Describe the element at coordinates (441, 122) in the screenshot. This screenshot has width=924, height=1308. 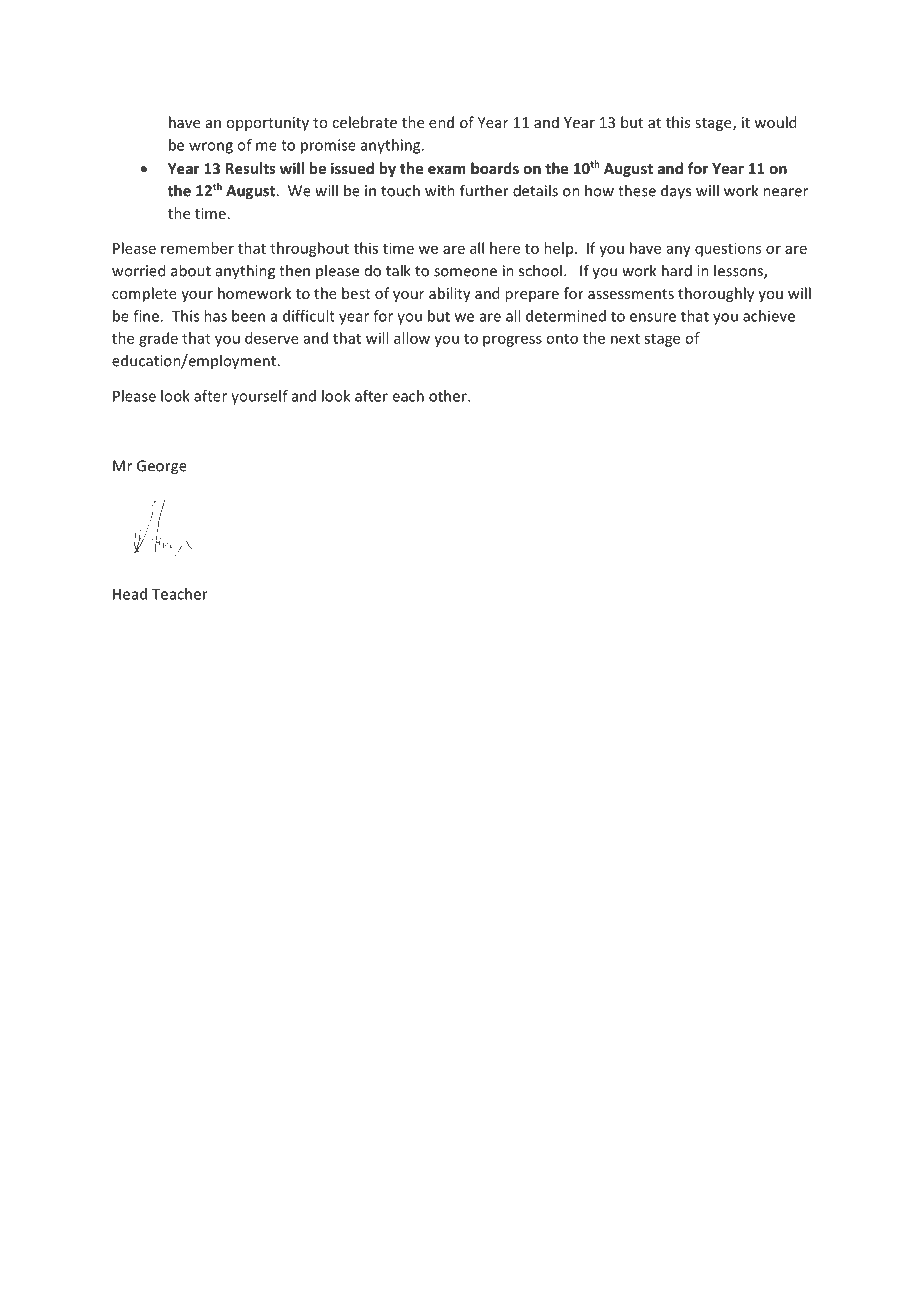
I see `end` at that location.
